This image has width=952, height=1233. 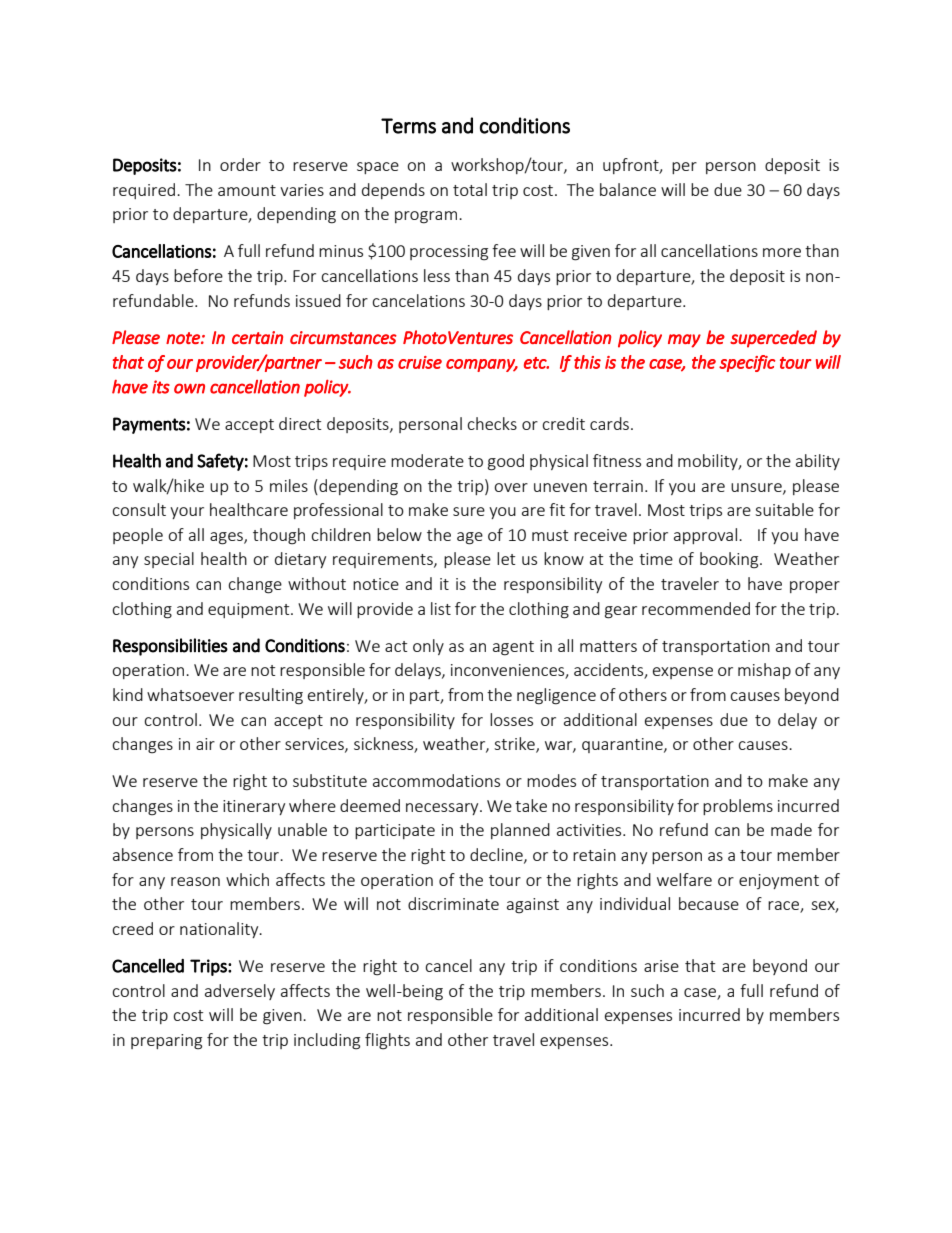 I want to click on balance, so click(x=628, y=189).
